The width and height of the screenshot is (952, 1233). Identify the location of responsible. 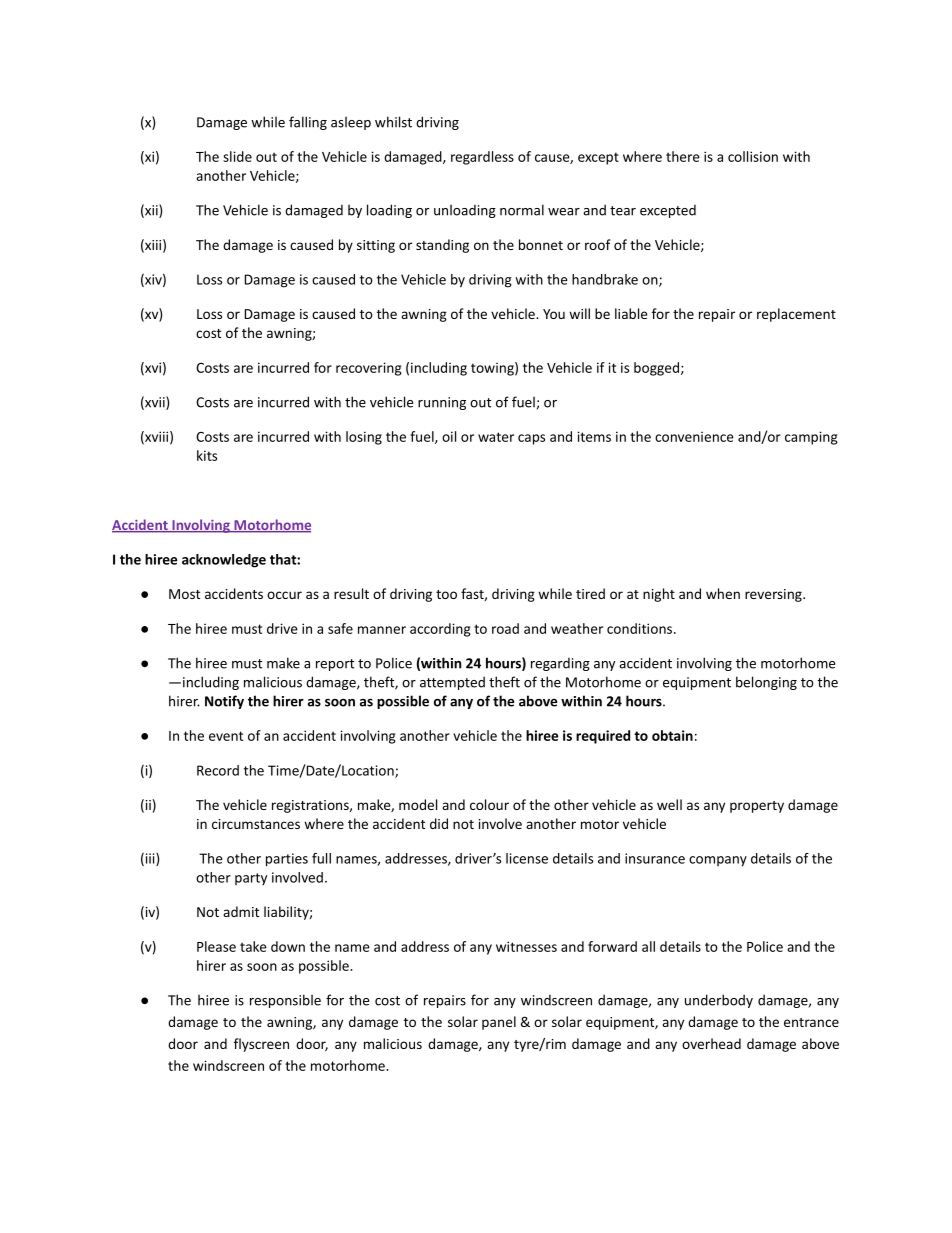
(285, 1001).
